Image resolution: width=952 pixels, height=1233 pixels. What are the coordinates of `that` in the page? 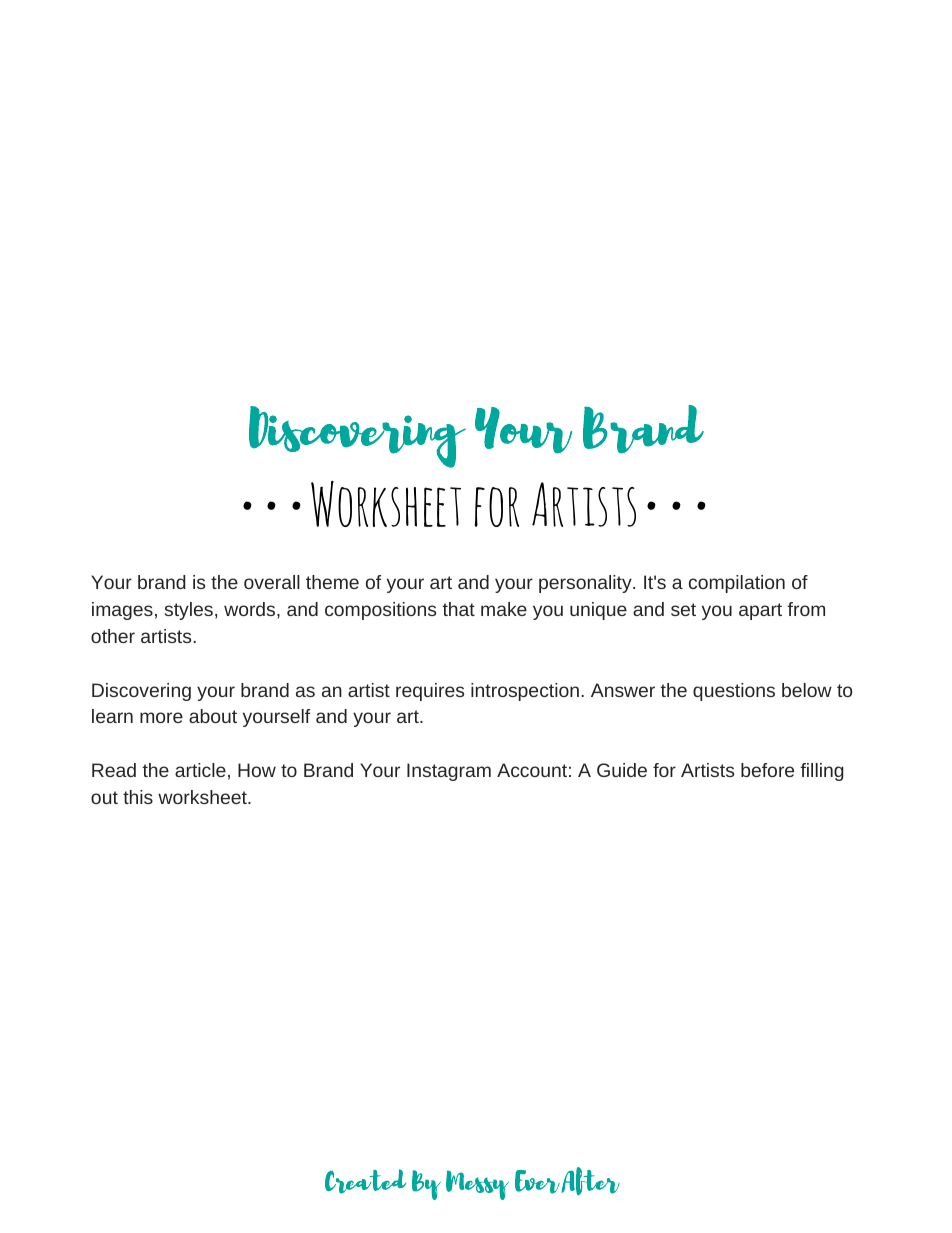 It's located at (458, 609).
